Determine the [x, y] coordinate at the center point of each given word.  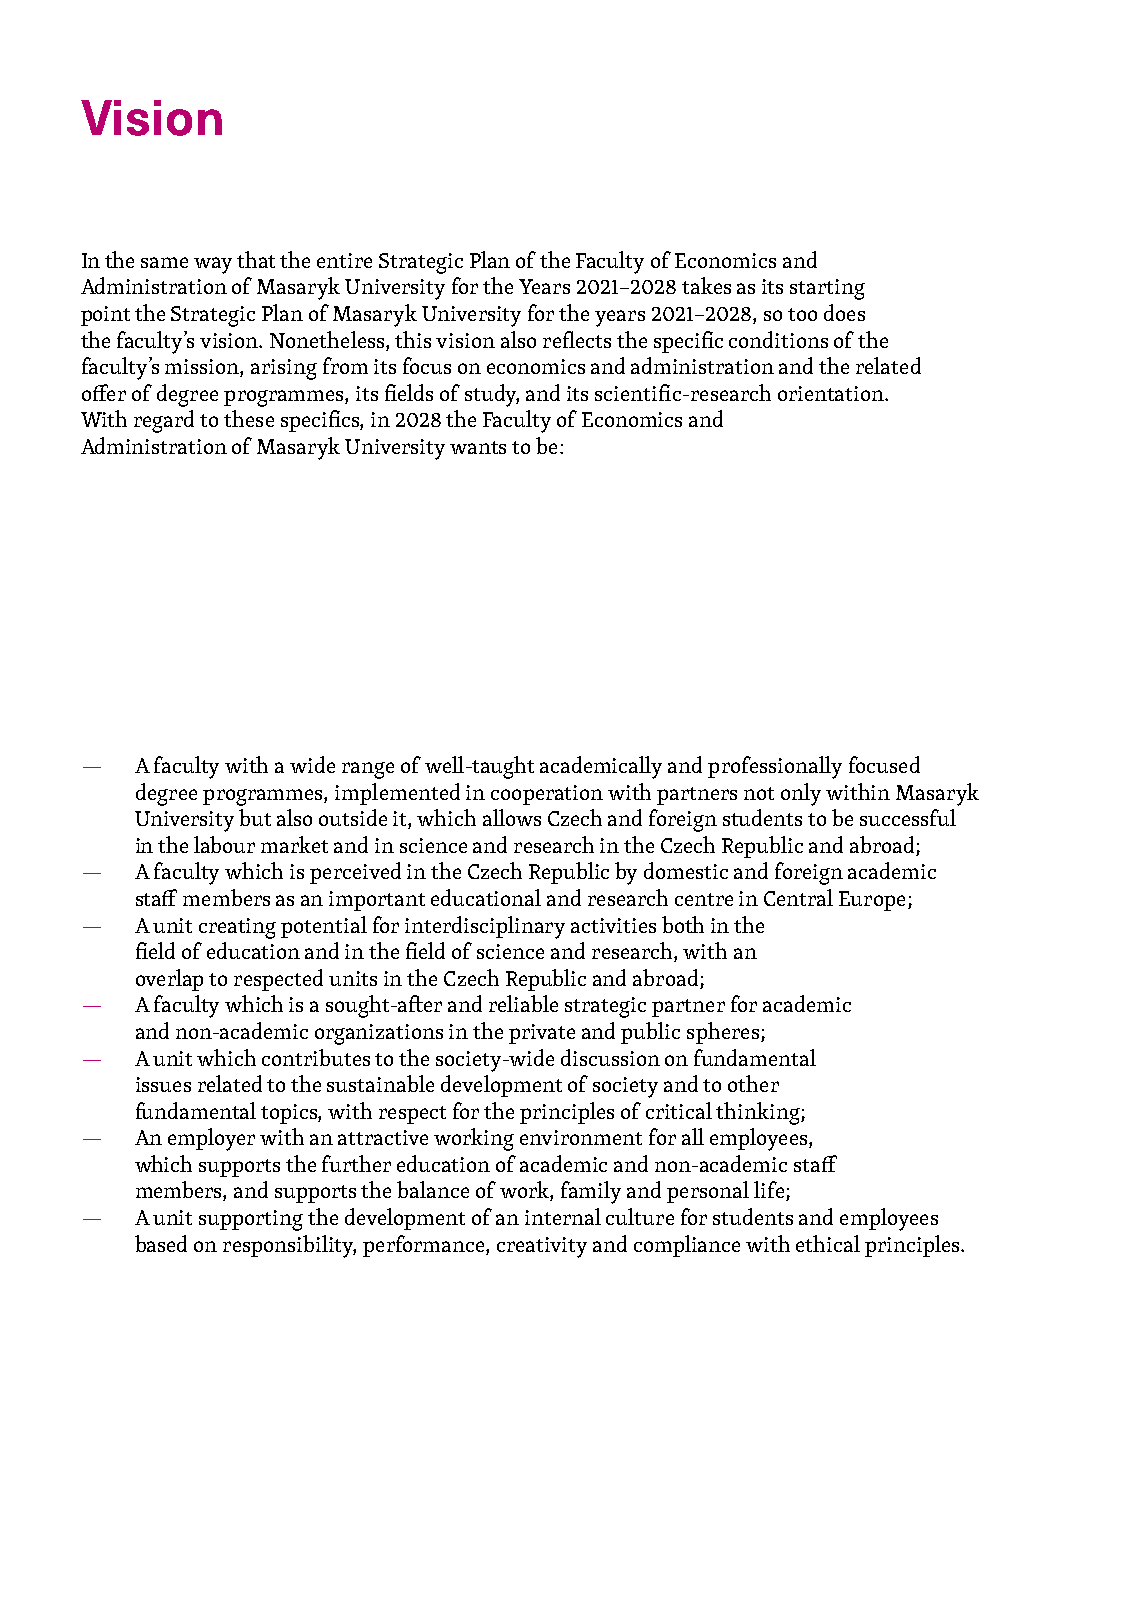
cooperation [547, 795]
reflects [577, 339]
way [213, 265]
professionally [775, 767]
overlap [169, 980]
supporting [251, 1220]
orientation [832, 393]
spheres [724, 1033]
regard [164, 421]
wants [478, 447]
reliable [523, 1003]
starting [827, 289]
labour [224, 844]
